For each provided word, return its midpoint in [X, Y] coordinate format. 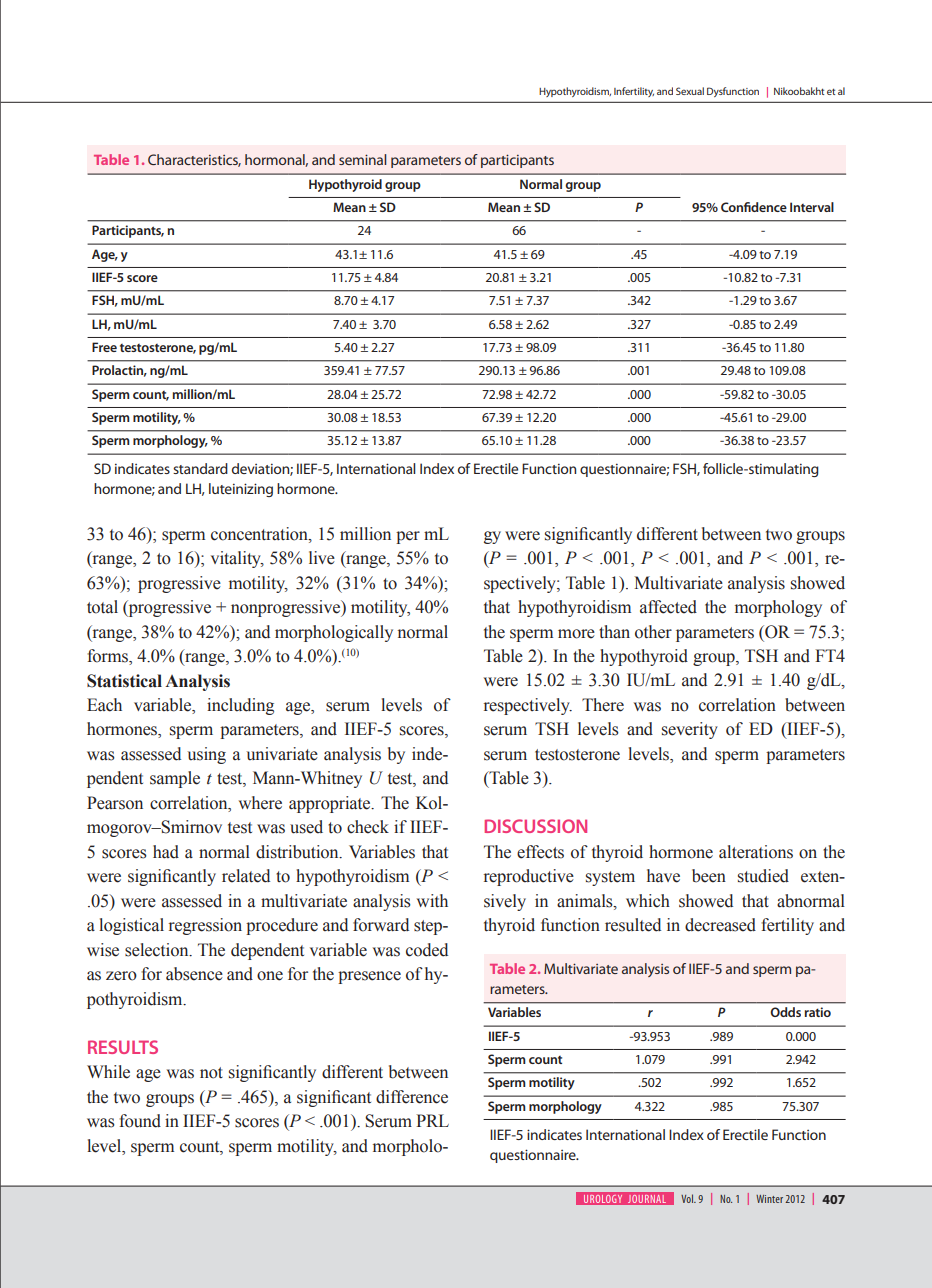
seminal [362, 159]
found [140, 1121]
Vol [688, 1198]
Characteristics [194, 160]
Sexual [690, 91]
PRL [432, 1120]
